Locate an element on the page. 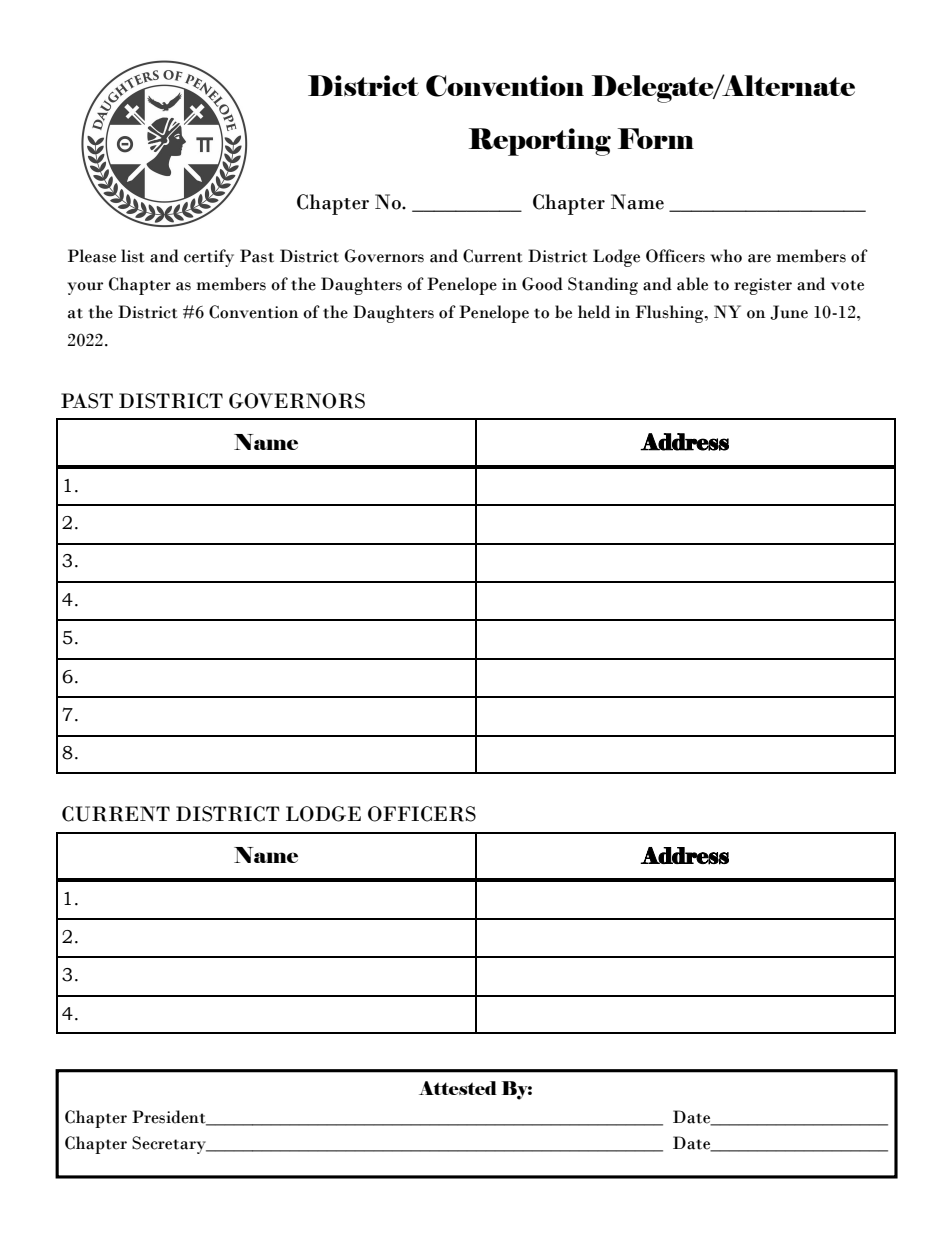 The height and width of the page is (1233, 952). Reporting is located at coordinates (540, 142).
